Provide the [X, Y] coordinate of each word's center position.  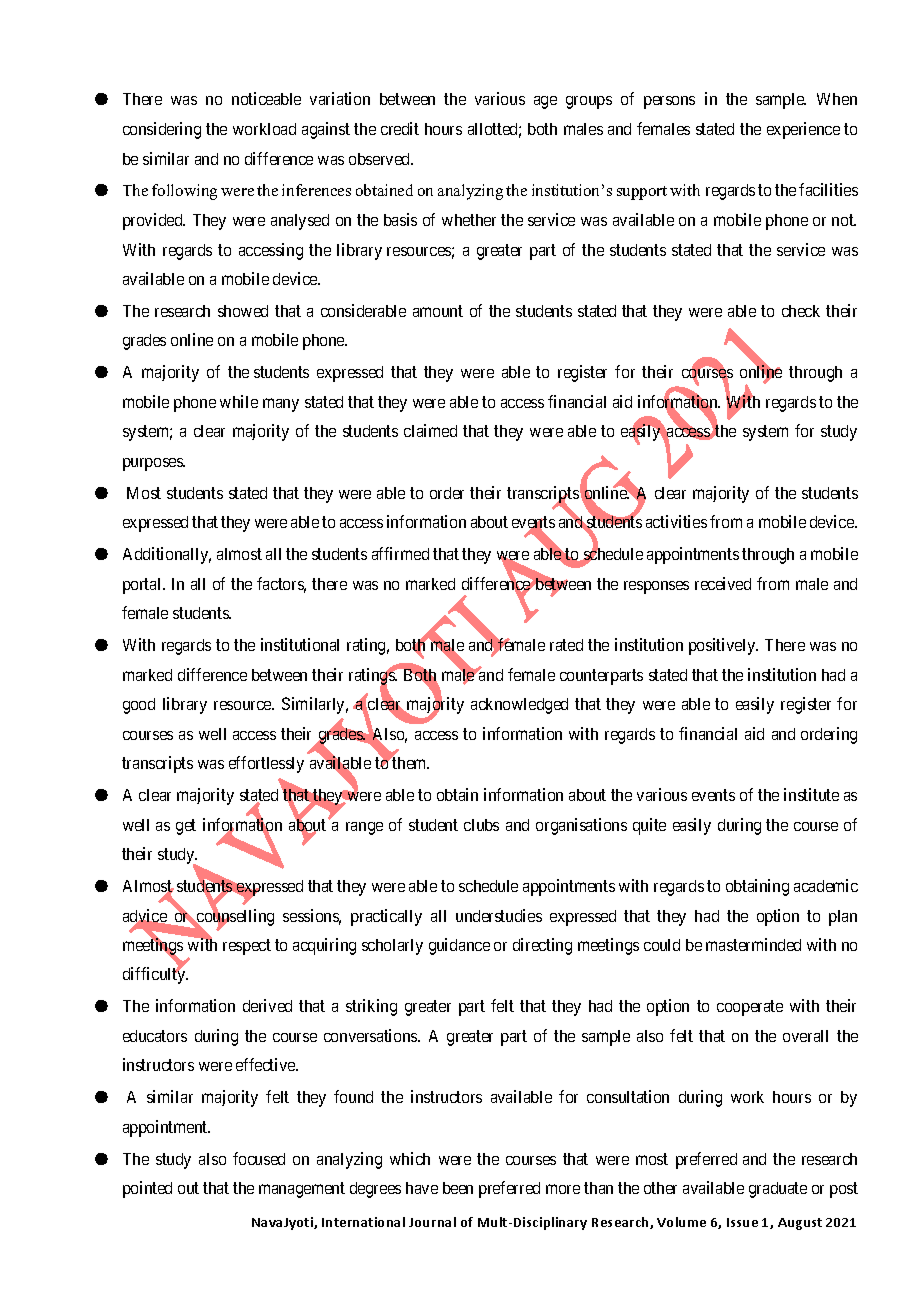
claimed [430, 430]
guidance [459, 946]
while [239, 401]
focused [259, 1158]
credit [400, 128]
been [458, 1188]
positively [723, 646]
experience [803, 130]
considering [162, 130]
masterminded [753, 944]
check [801, 311]
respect [247, 947]
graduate [778, 1190]
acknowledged [519, 706]
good [139, 706]
